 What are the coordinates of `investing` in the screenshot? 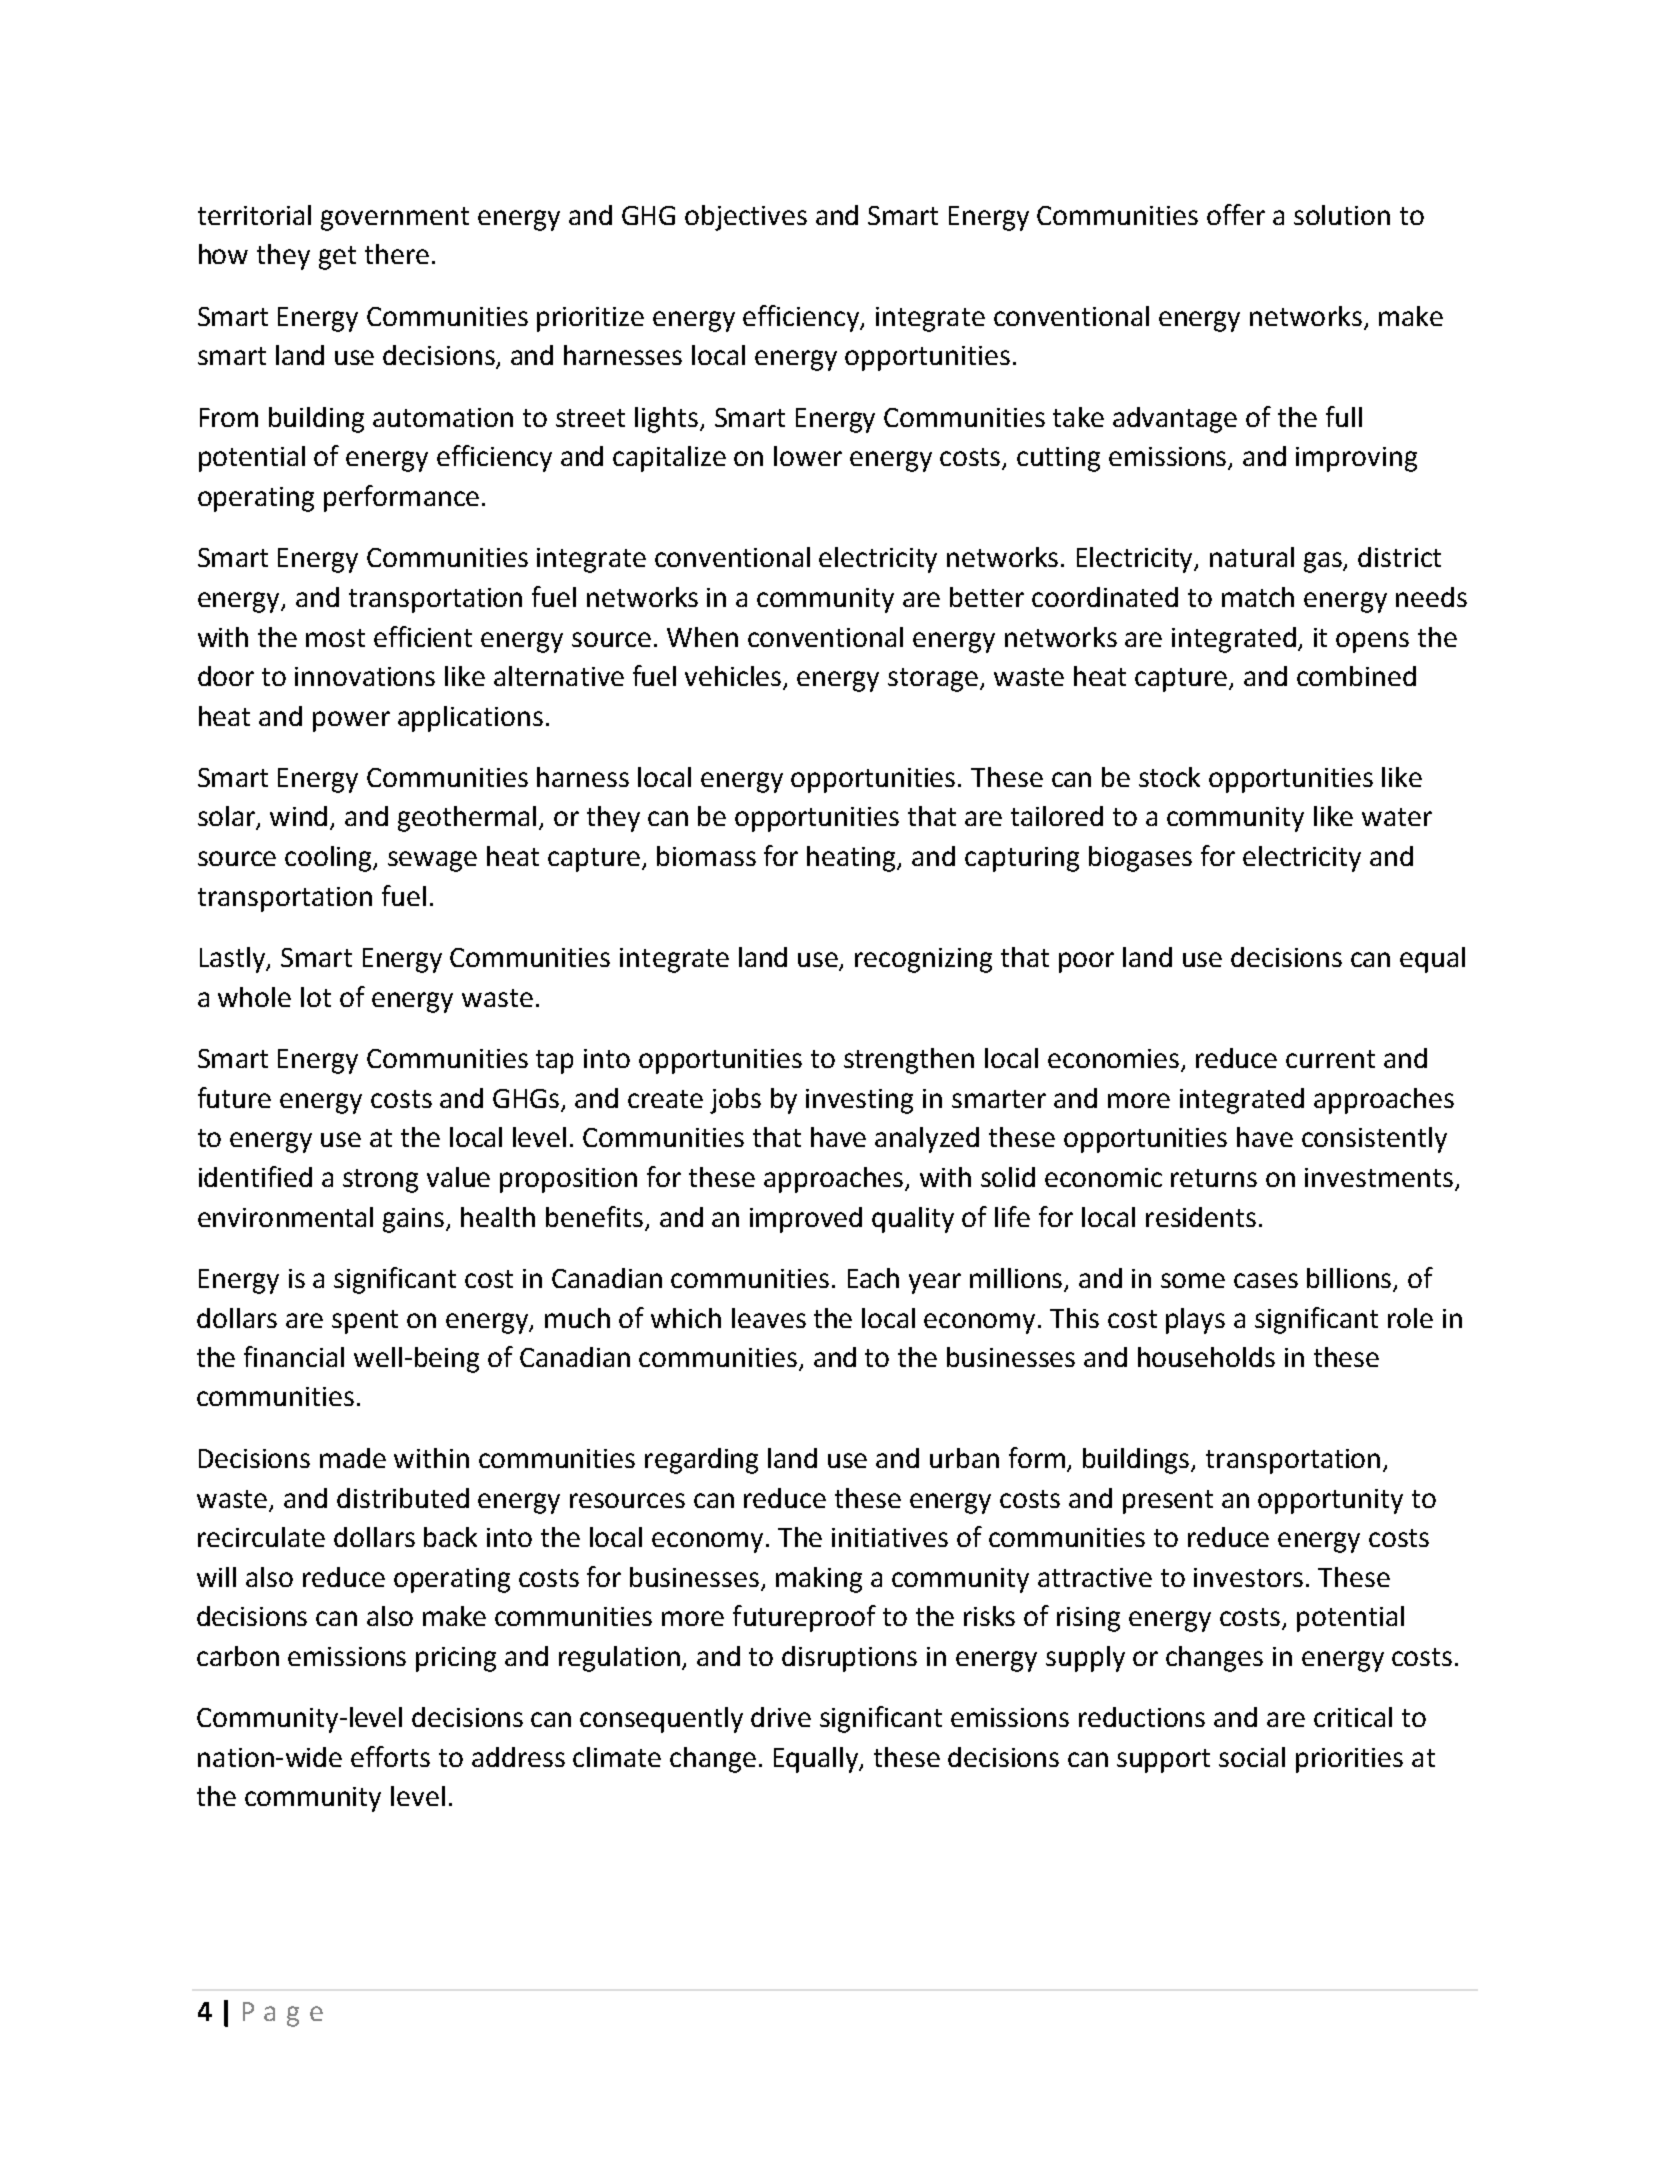 It's located at (859, 1101).
